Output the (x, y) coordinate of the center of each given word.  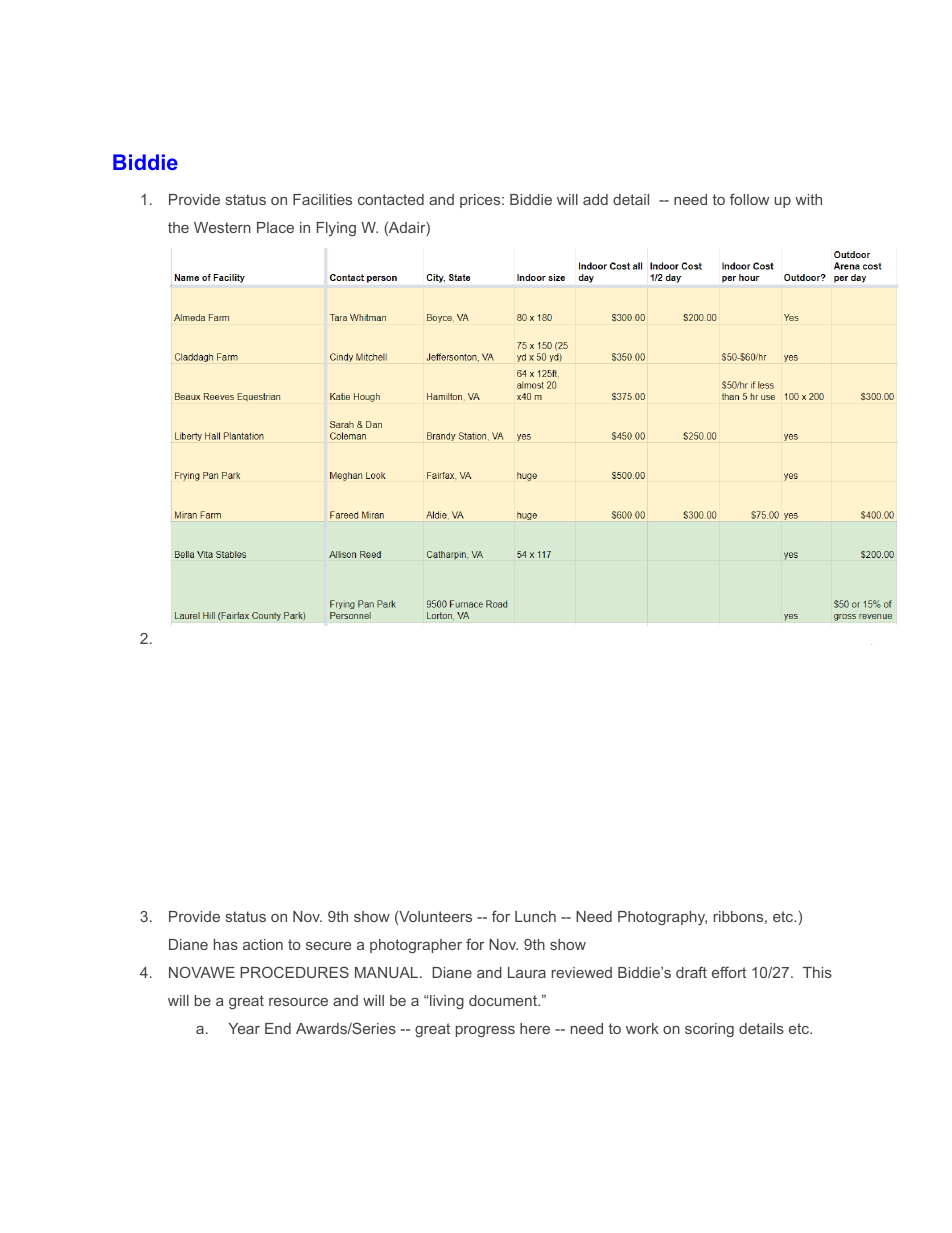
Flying (336, 229)
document (504, 1000)
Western (222, 227)
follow (749, 199)
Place (275, 227)
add (595, 199)
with (808, 199)
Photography (662, 918)
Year (244, 1028)
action (263, 944)
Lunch (535, 916)
